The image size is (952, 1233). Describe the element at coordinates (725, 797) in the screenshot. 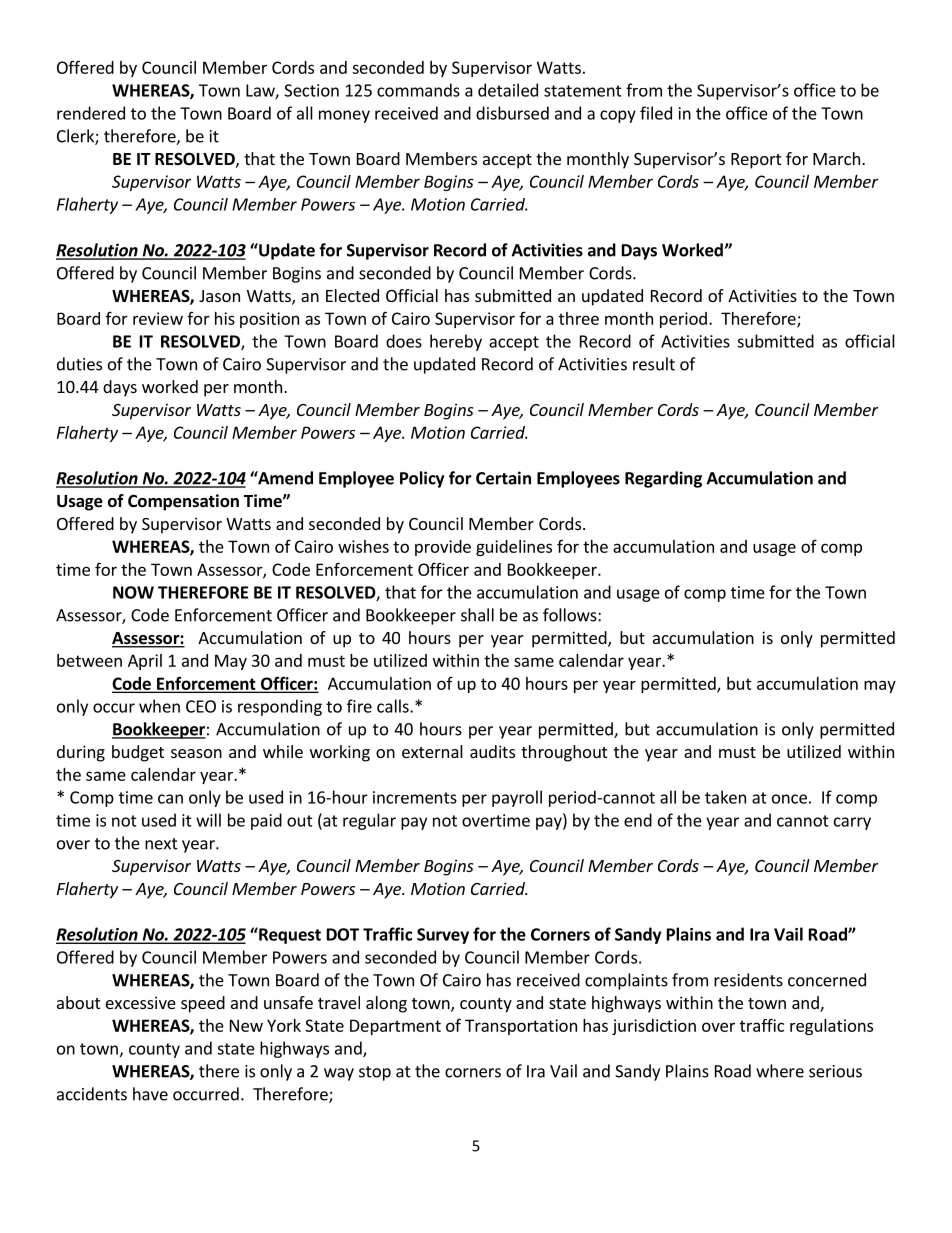

I see `taken` at that location.
